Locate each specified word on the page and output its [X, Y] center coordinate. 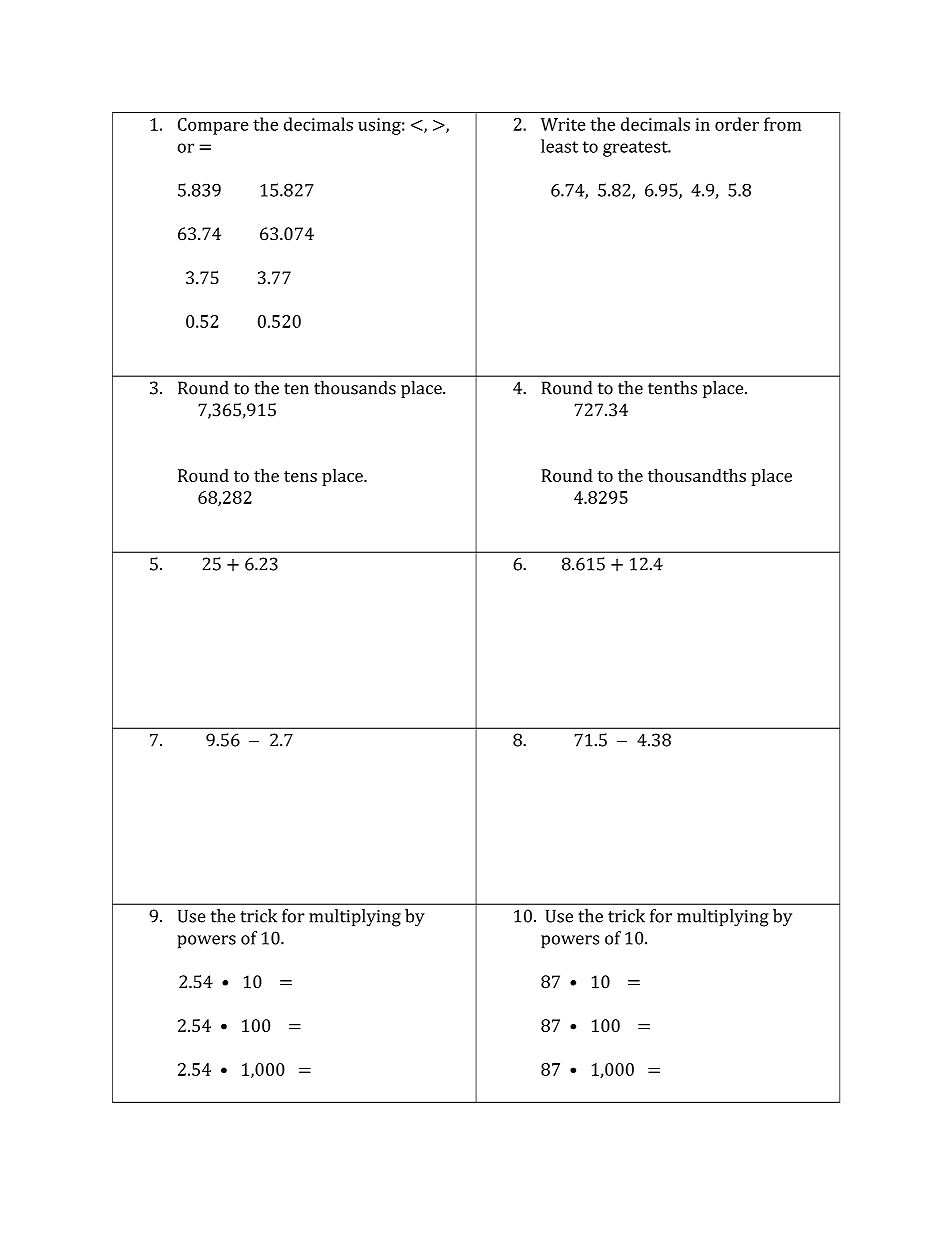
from [782, 124]
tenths [672, 388]
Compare [213, 126]
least [559, 146]
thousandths [697, 475]
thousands [355, 388]
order [737, 124]
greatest [636, 149]
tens [300, 476]
